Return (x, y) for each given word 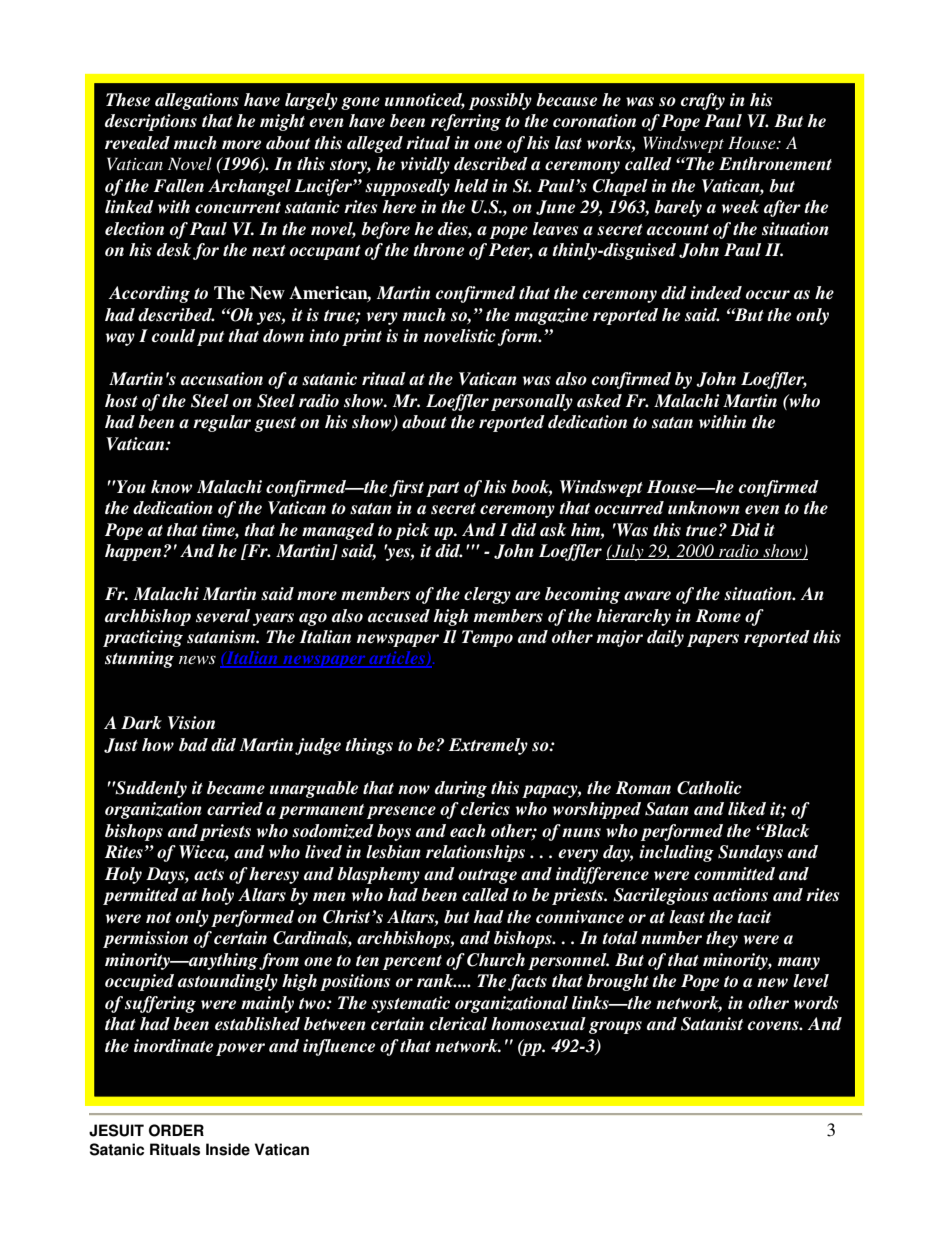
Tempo (487, 638)
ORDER (176, 1130)
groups (615, 1027)
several (223, 616)
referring (466, 122)
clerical (458, 1024)
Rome (718, 615)
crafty (703, 101)
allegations (197, 101)
